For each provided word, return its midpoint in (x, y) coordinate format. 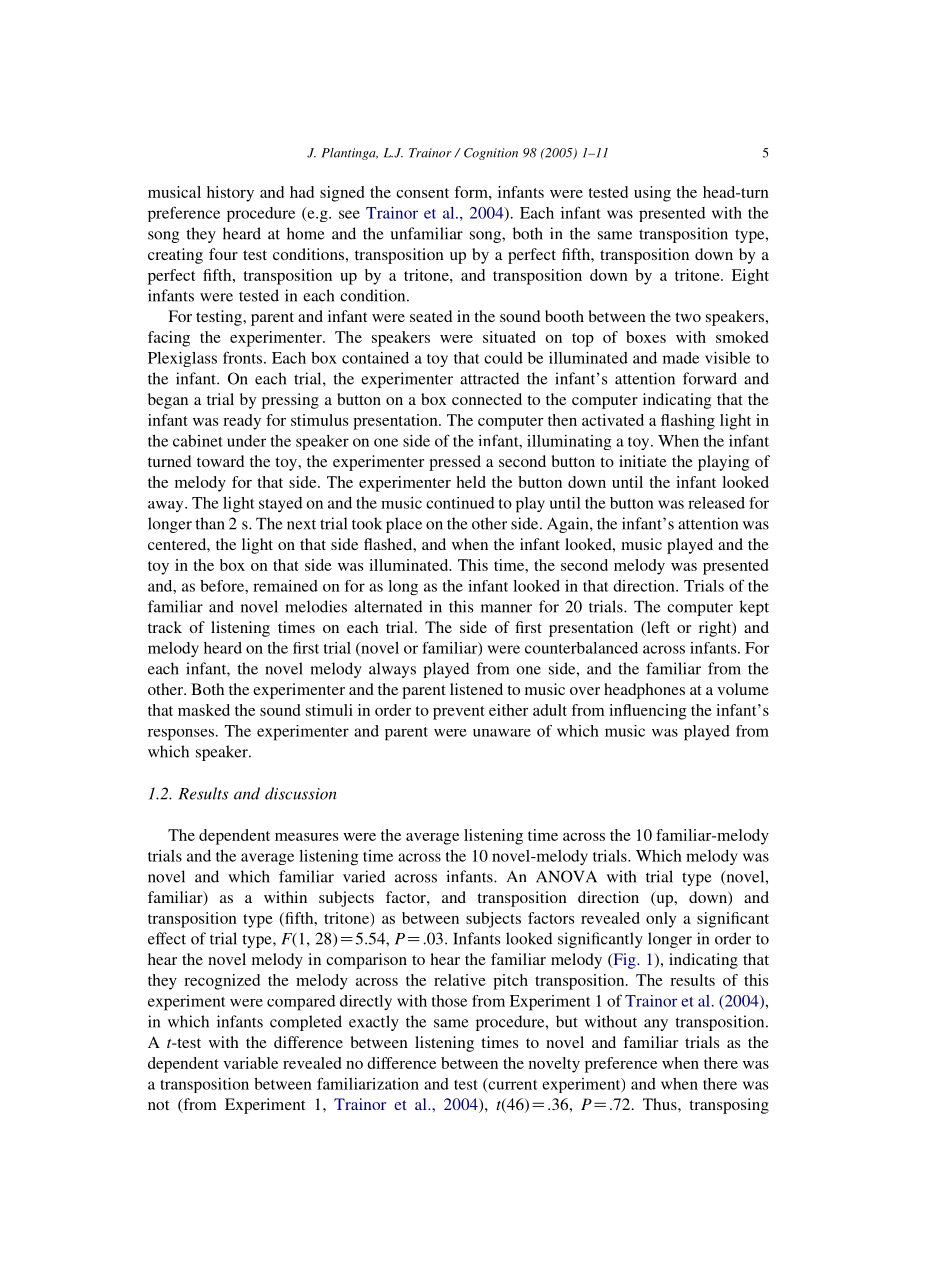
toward (220, 461)
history (230, 194)
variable (250, 1063)
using (652, 194)
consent (422, 193)
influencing (648, 712)
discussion (301, 793)
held (471, 482)
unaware (502, 733)
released (716, 503)
